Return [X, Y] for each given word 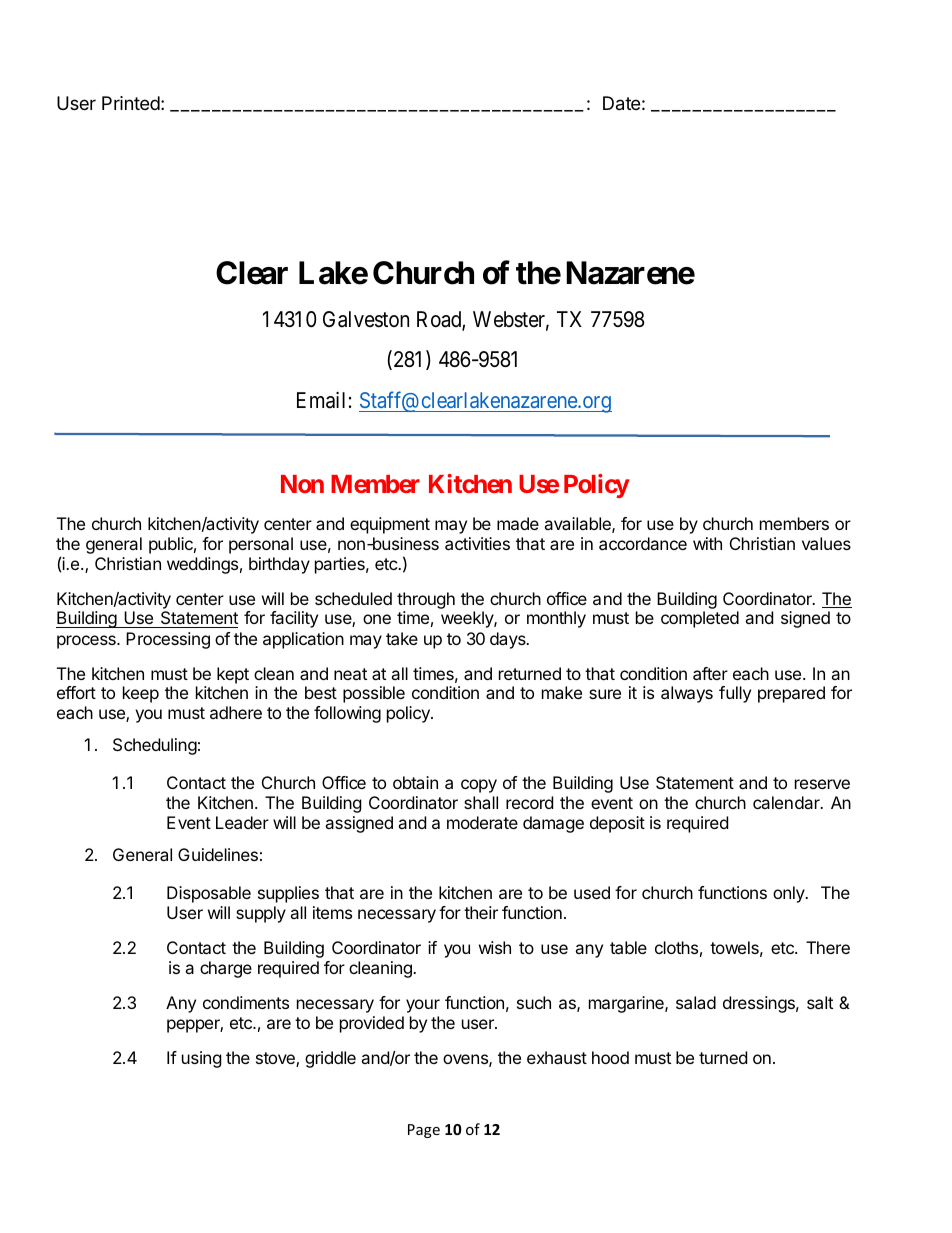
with [707, 543]
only [790, 894]
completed [700, 619]
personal [261, 545]
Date [621, 103]
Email [321, 400]
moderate [482, 822]
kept [233, 675]
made [518, 523]
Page [424, 1131]
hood [610, 1057]
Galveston [366, 319]
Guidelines [218, 854]
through [426, 602]
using [202, 1059]
